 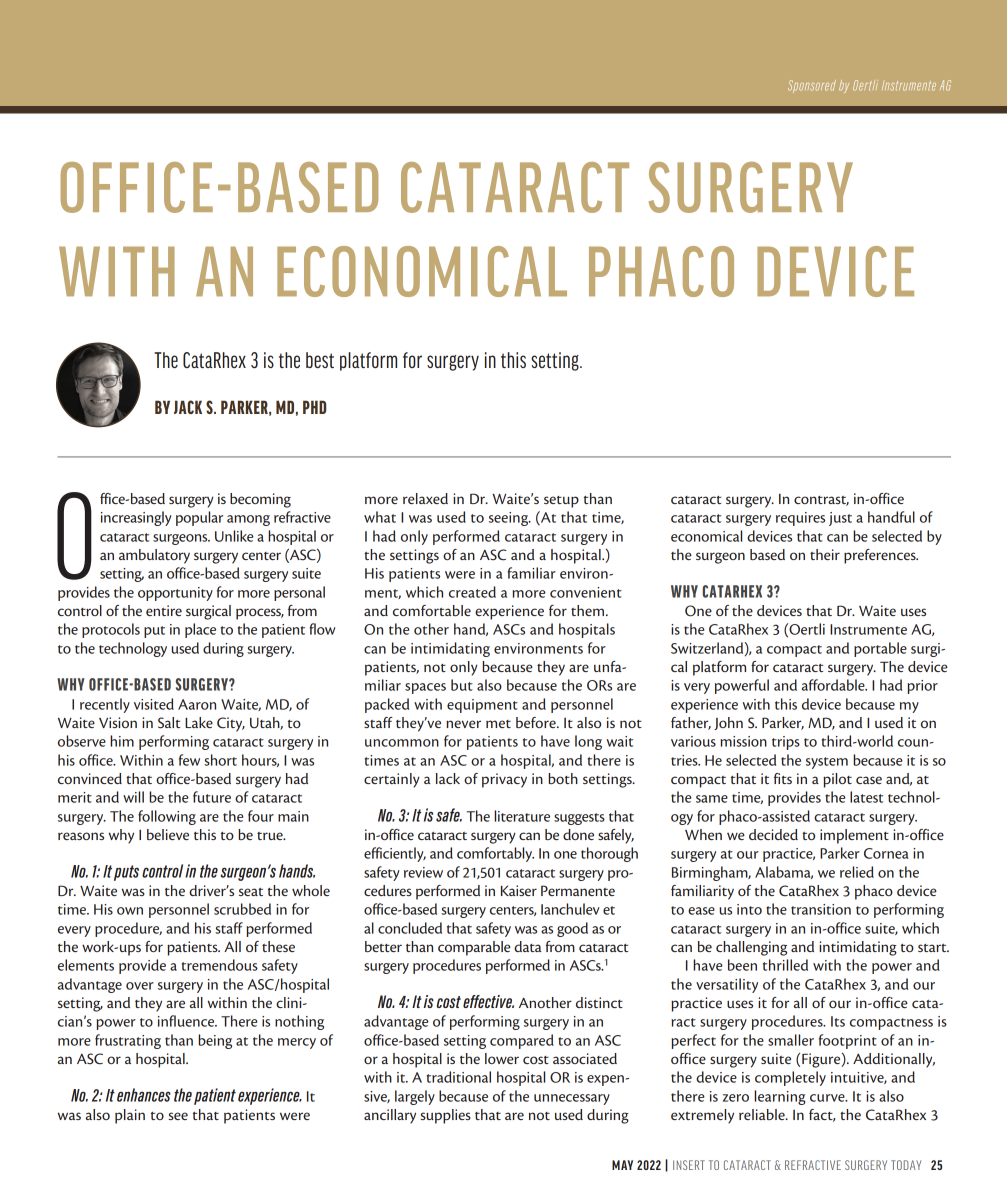 What do you see at coordinates (472, 592) in the screenshot?
I see `created` at bounding box center [472, 592].
